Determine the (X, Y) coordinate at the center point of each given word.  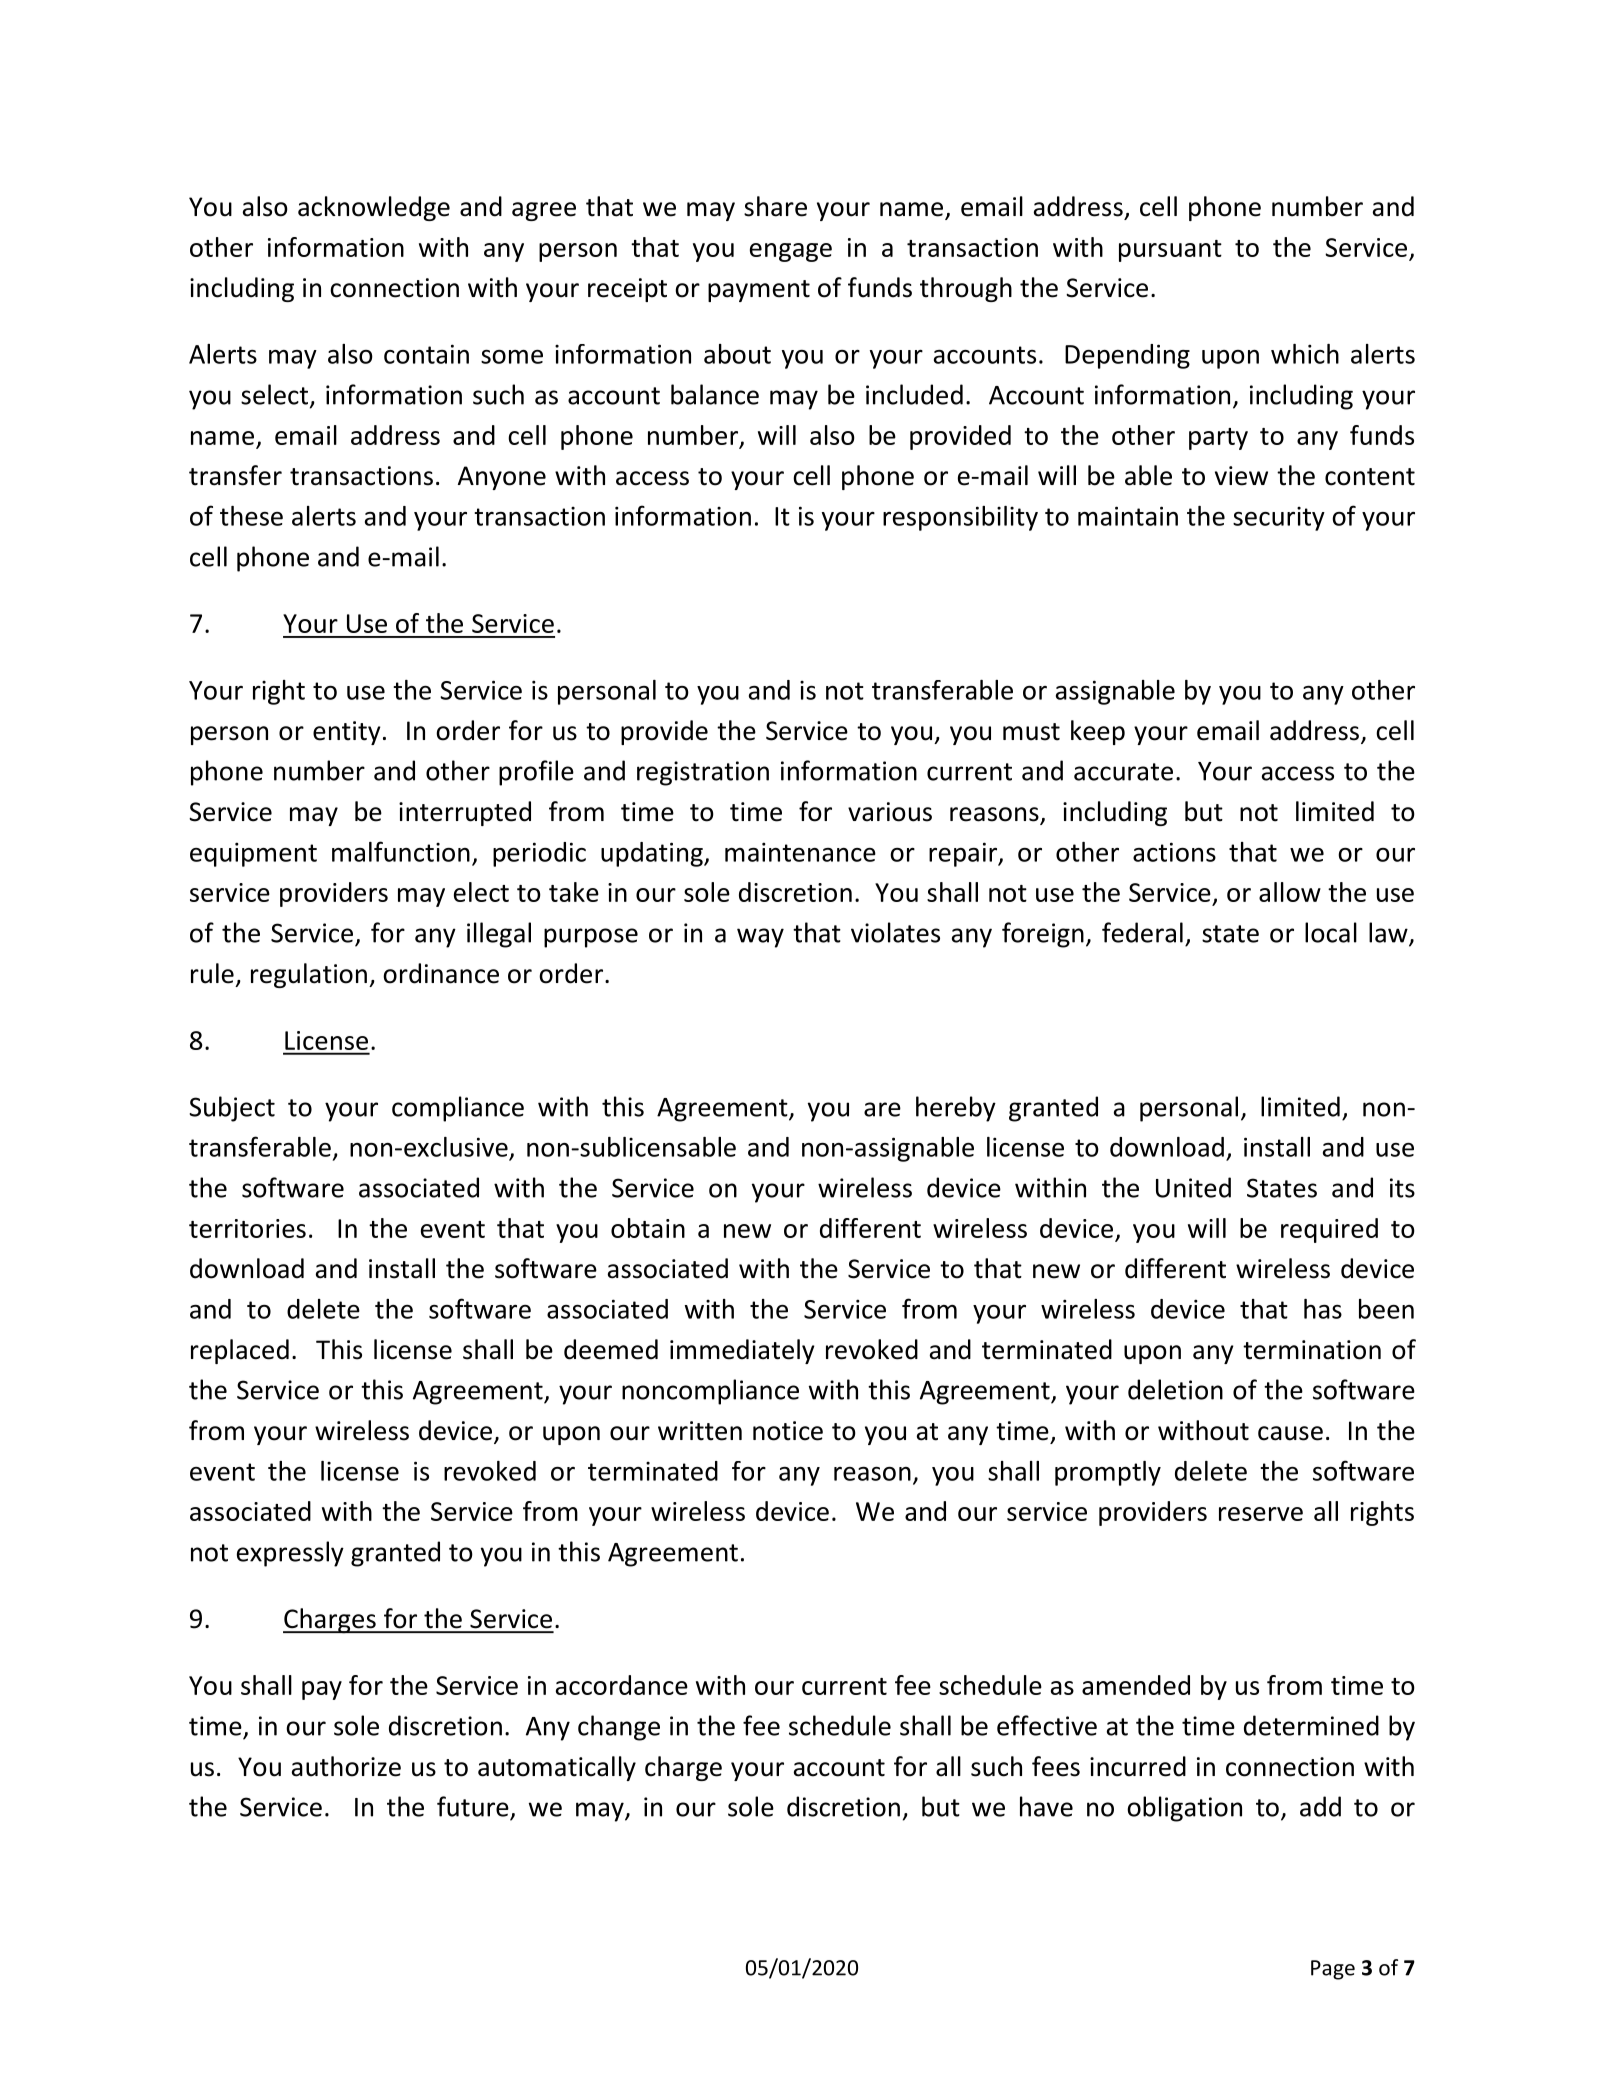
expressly (290, 1554)
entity (347, 733)
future (473, 1806)
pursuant (1170, 251)
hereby (956, 1109)
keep (1098, 732)
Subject (232, 1109)
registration (703, 773)
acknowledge (374, 208)
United (1193, 1187)
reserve (1261, 1514)
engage (791, 252)
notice (788, 1431)
